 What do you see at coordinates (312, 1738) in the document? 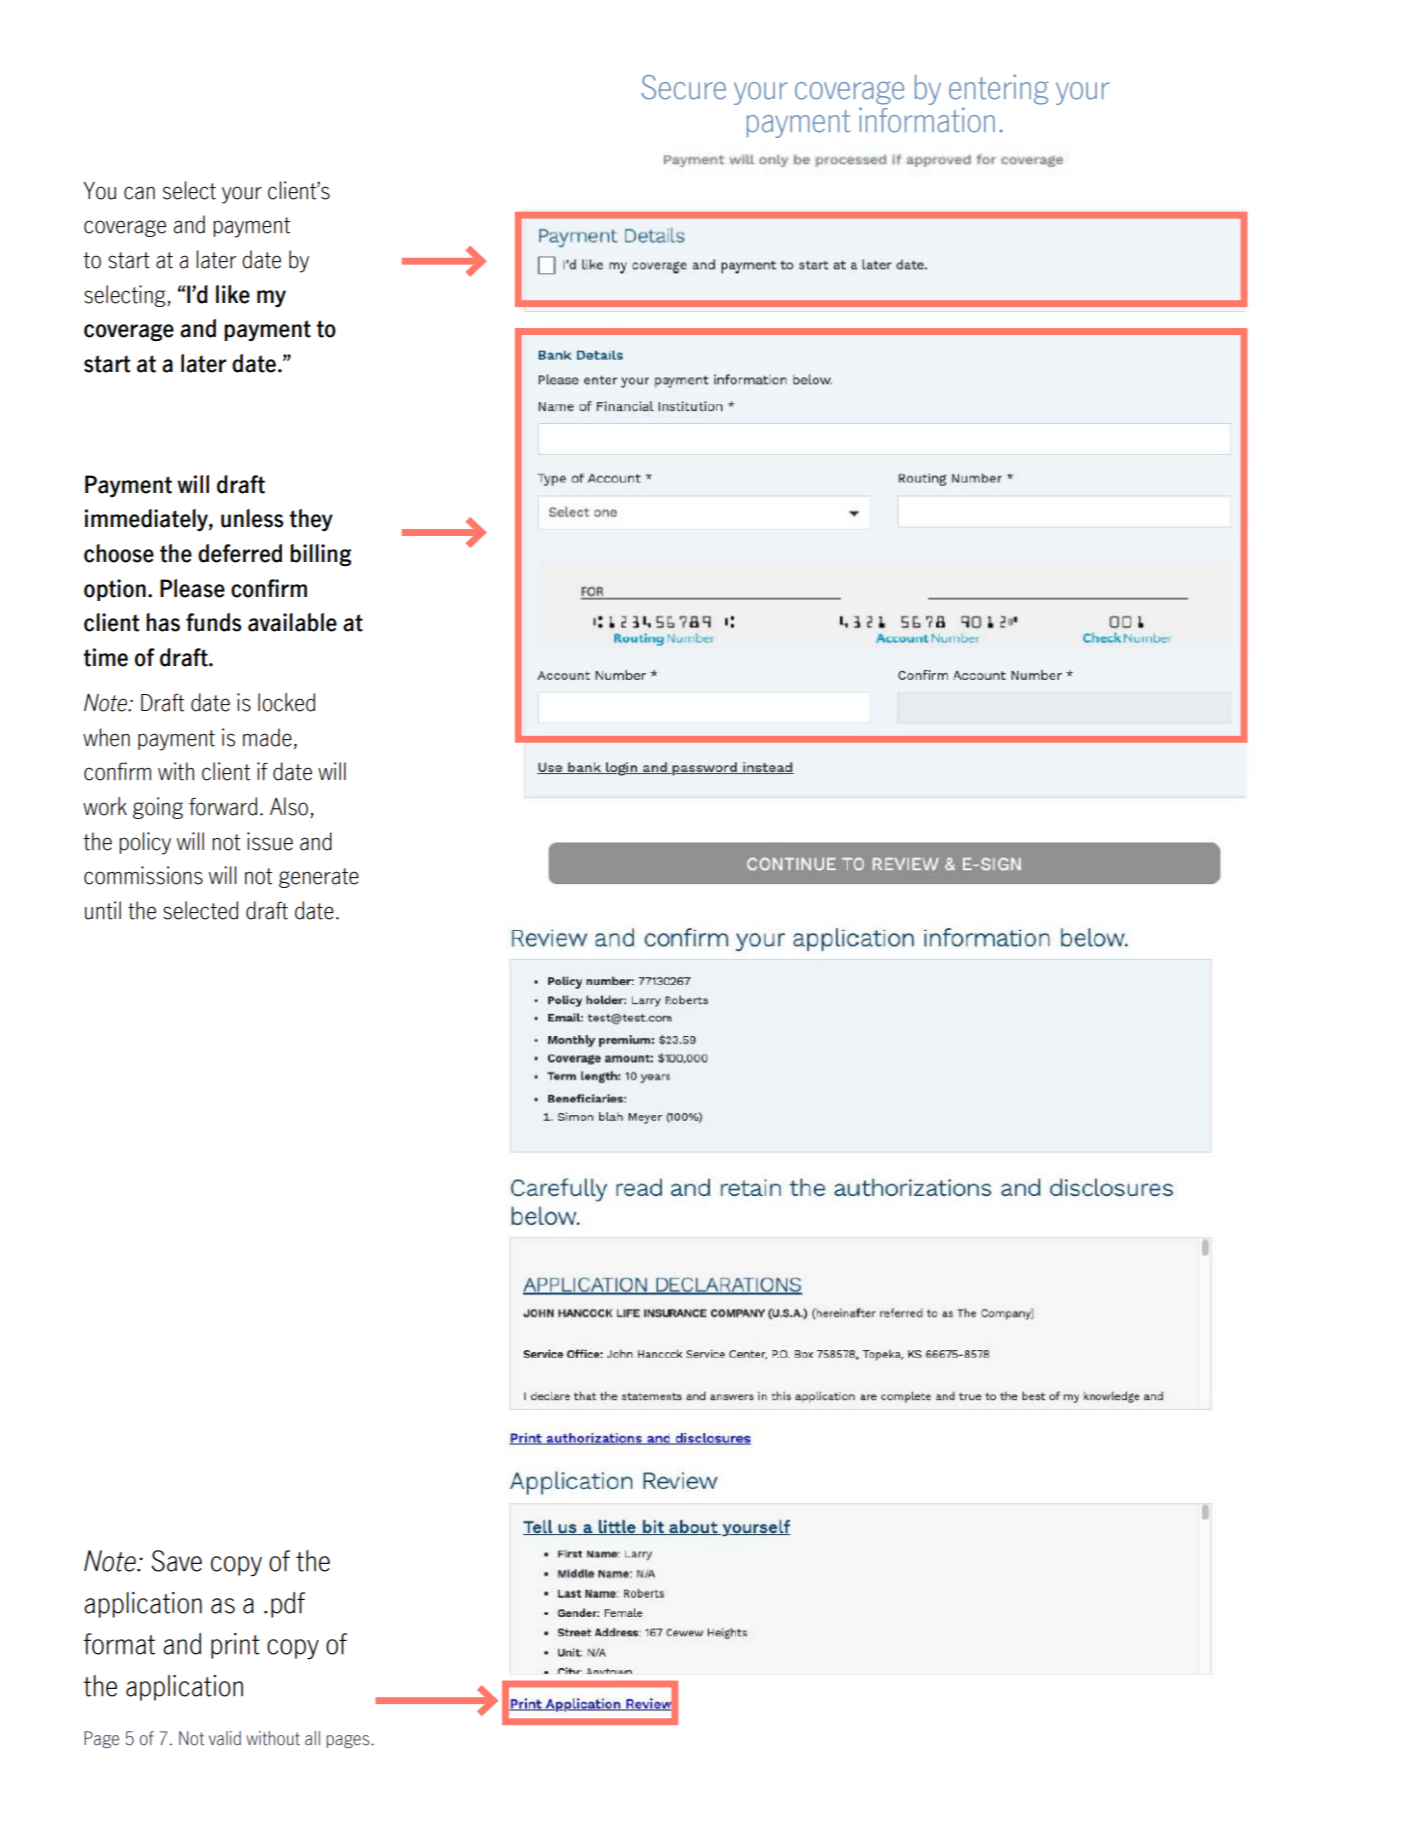
I see `all` at bounding box center [312, 1738].
